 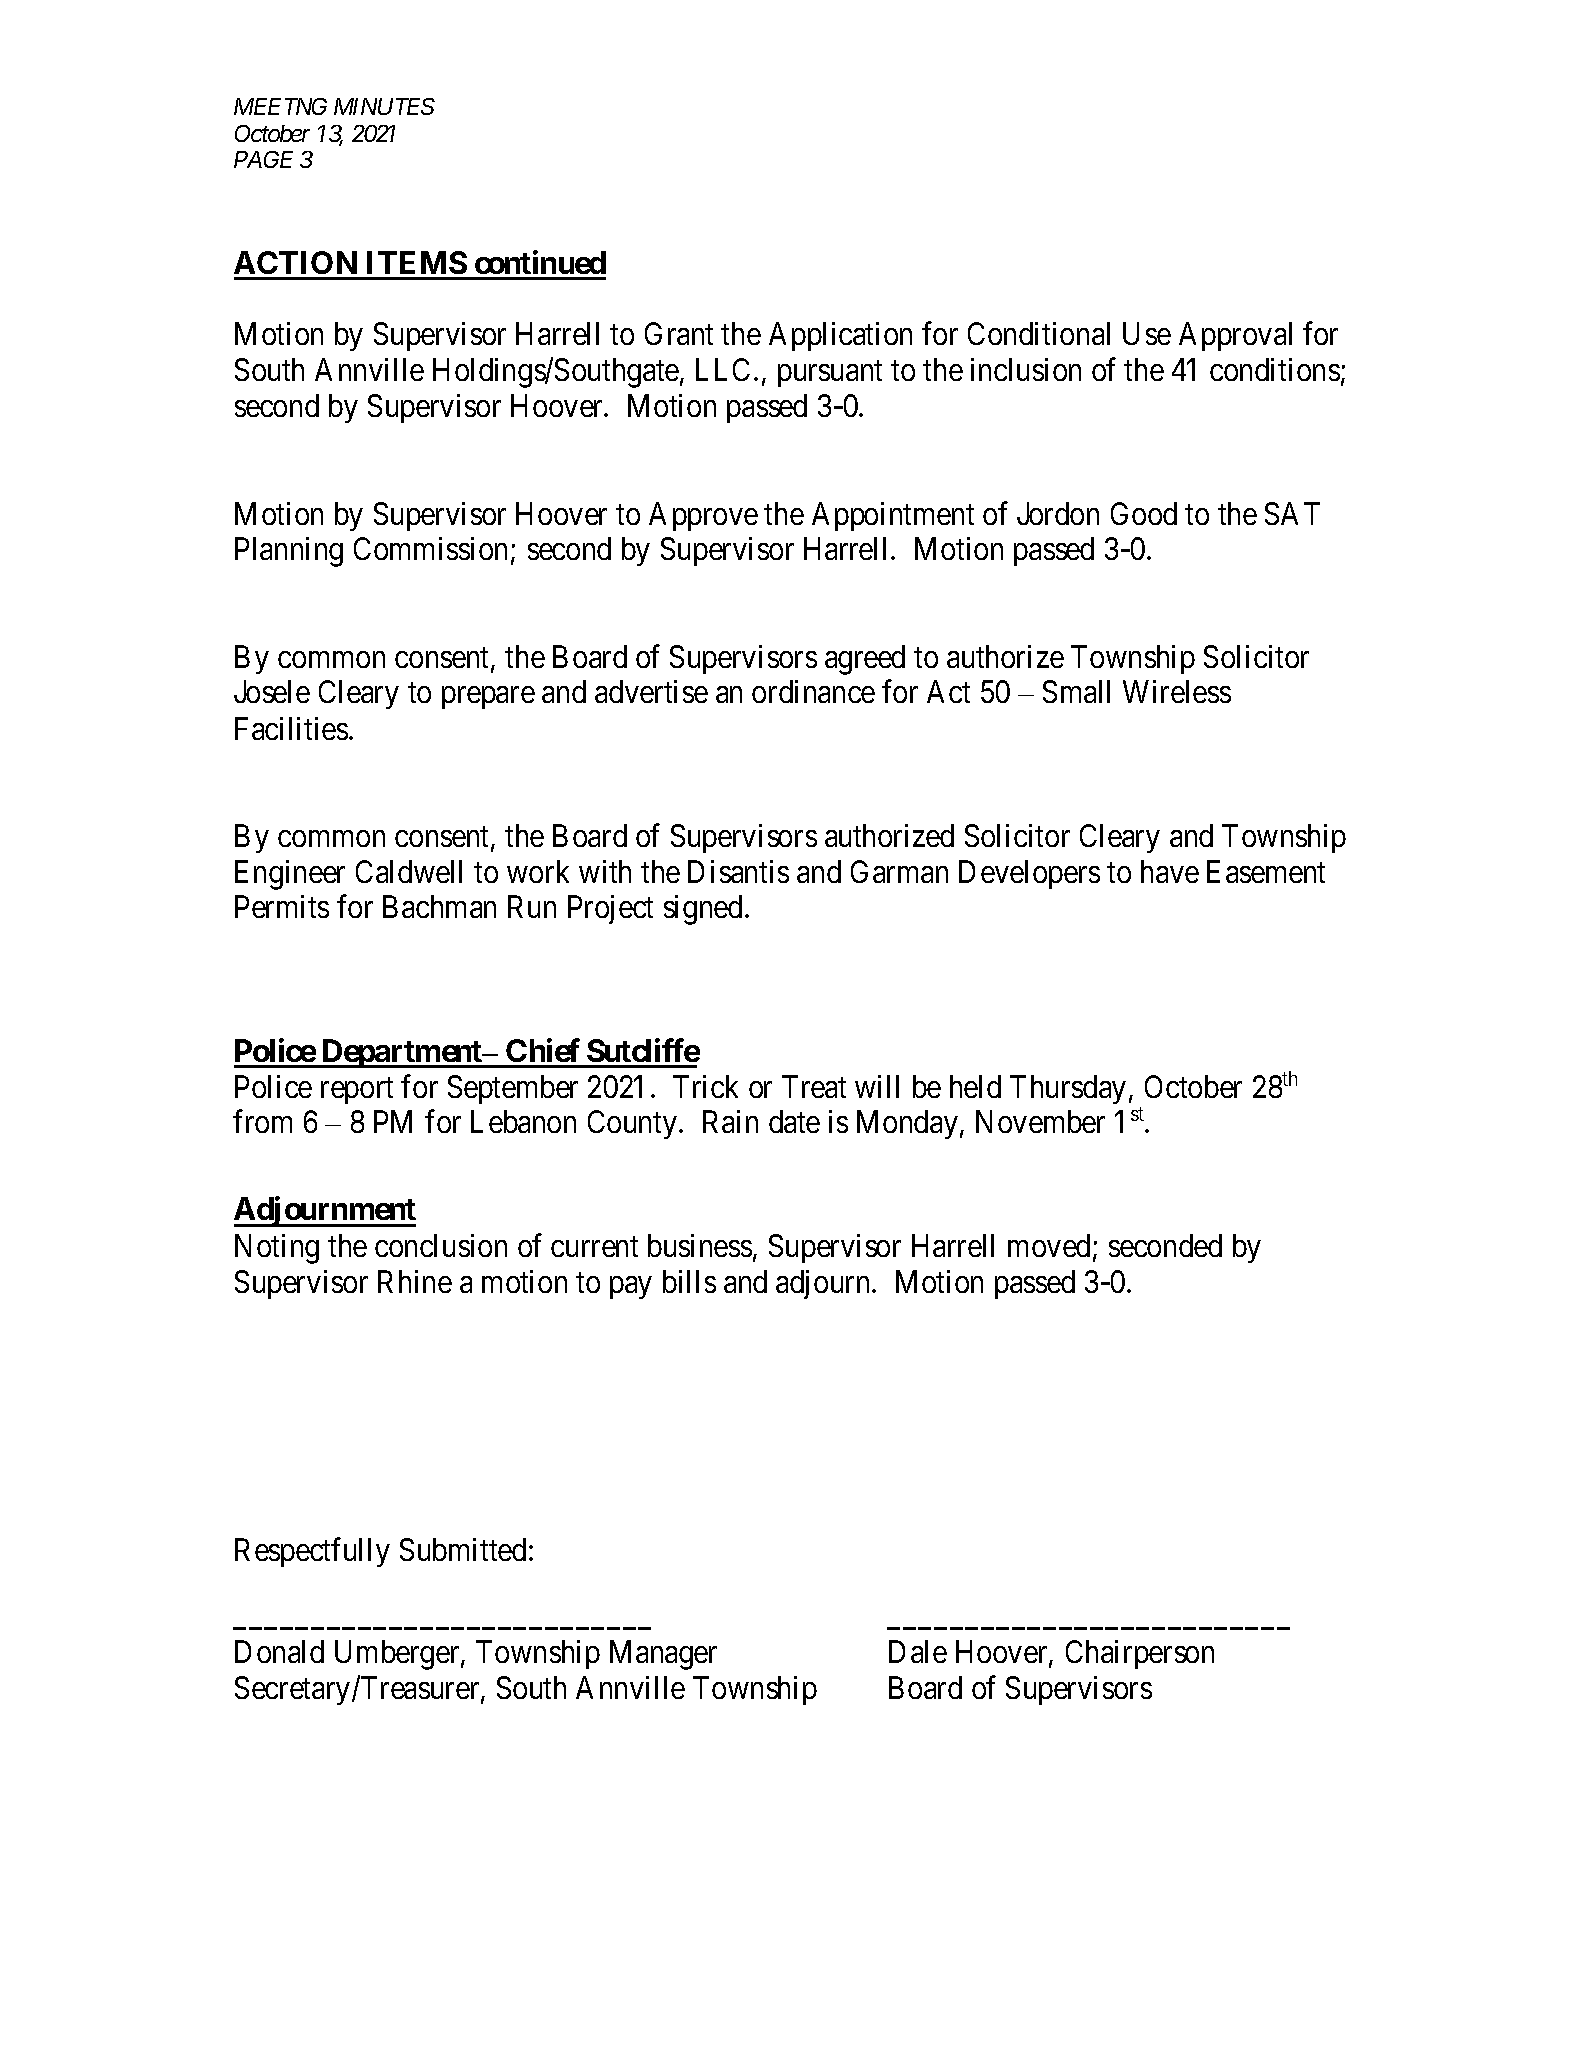 I want to click on Thursday, so click(x=1068, y=1089).
